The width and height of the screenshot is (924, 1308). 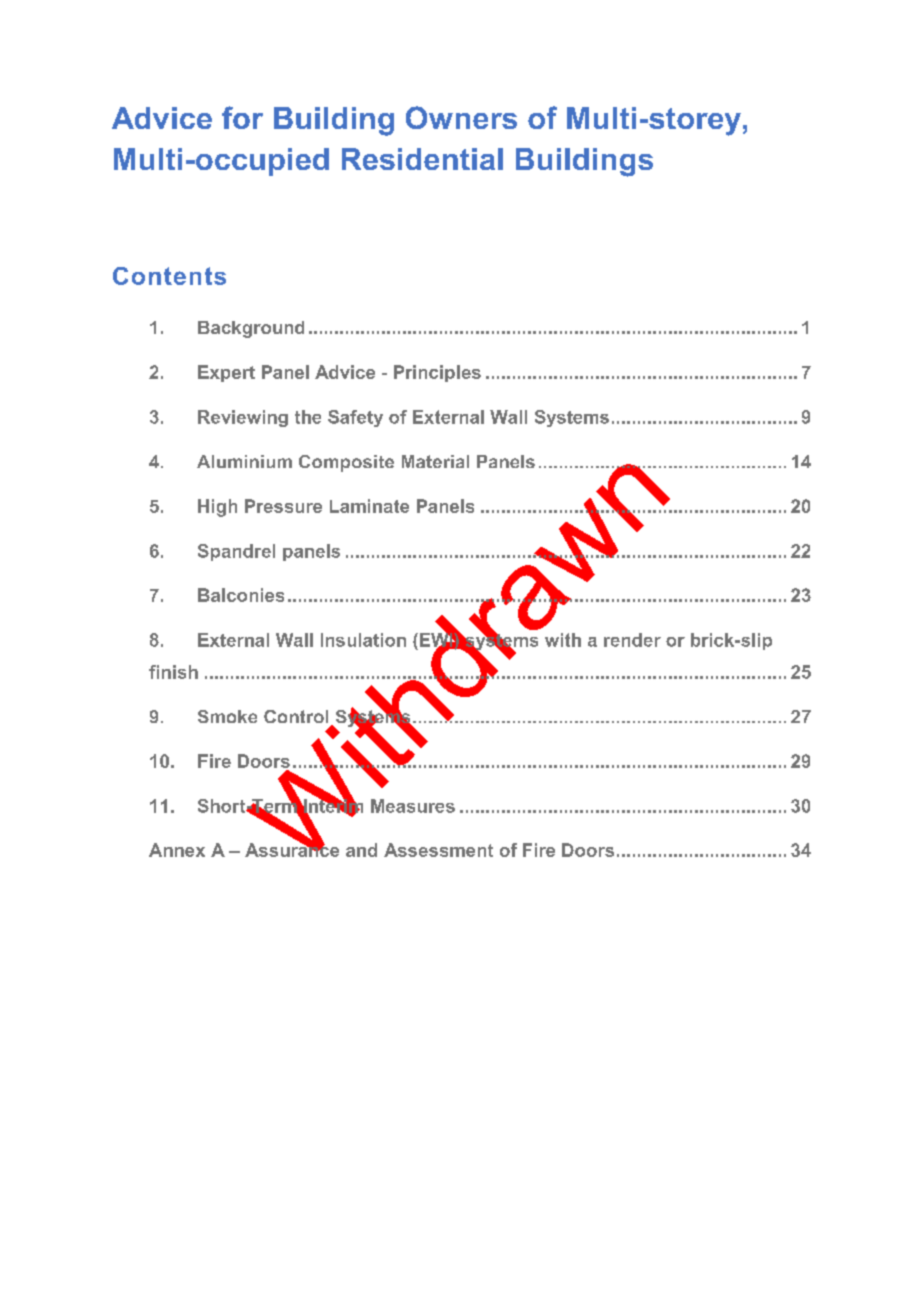 I want to click on Annex, so click(x=177, y=850).
